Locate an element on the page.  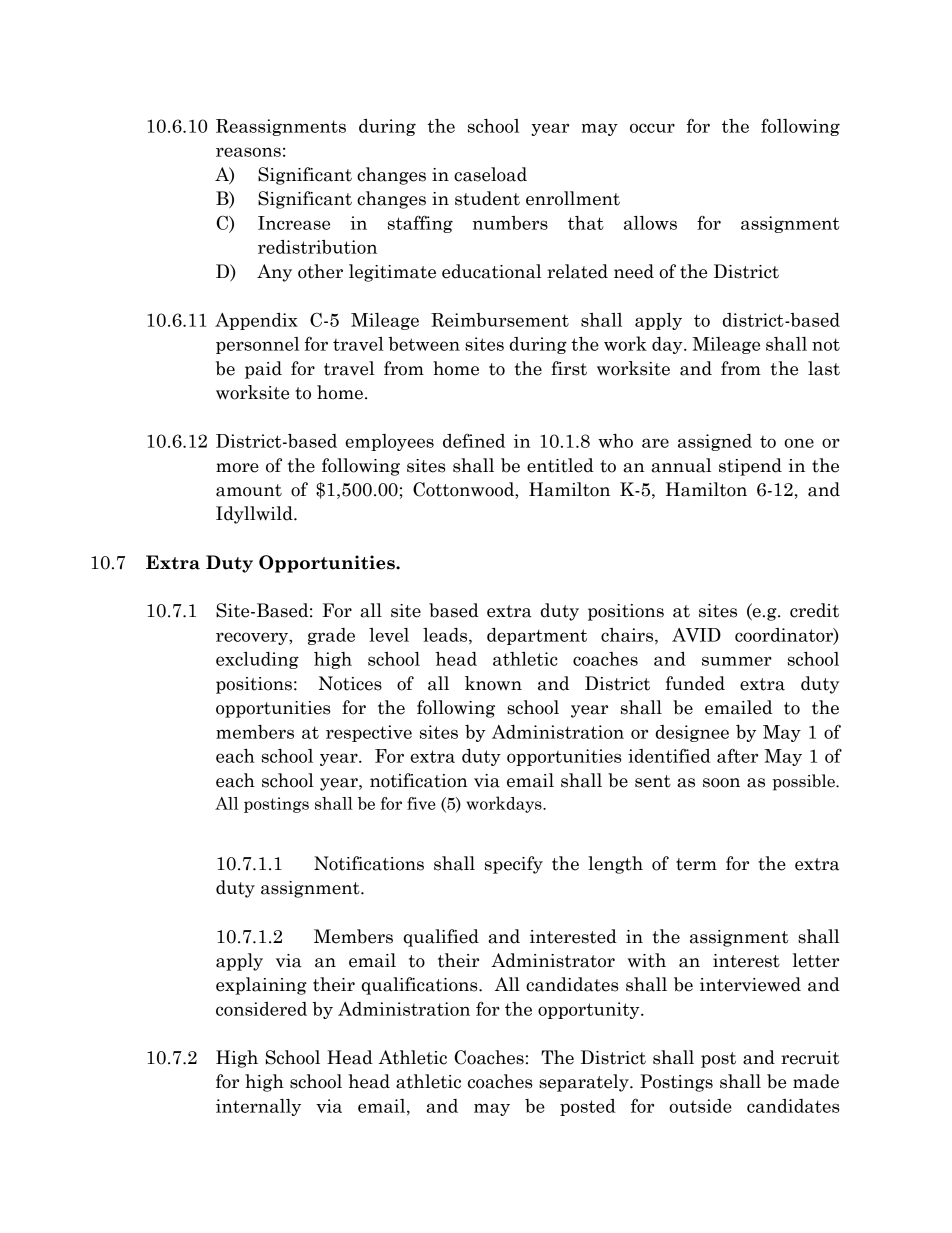
reasons is located at coordinates (248, 152).
